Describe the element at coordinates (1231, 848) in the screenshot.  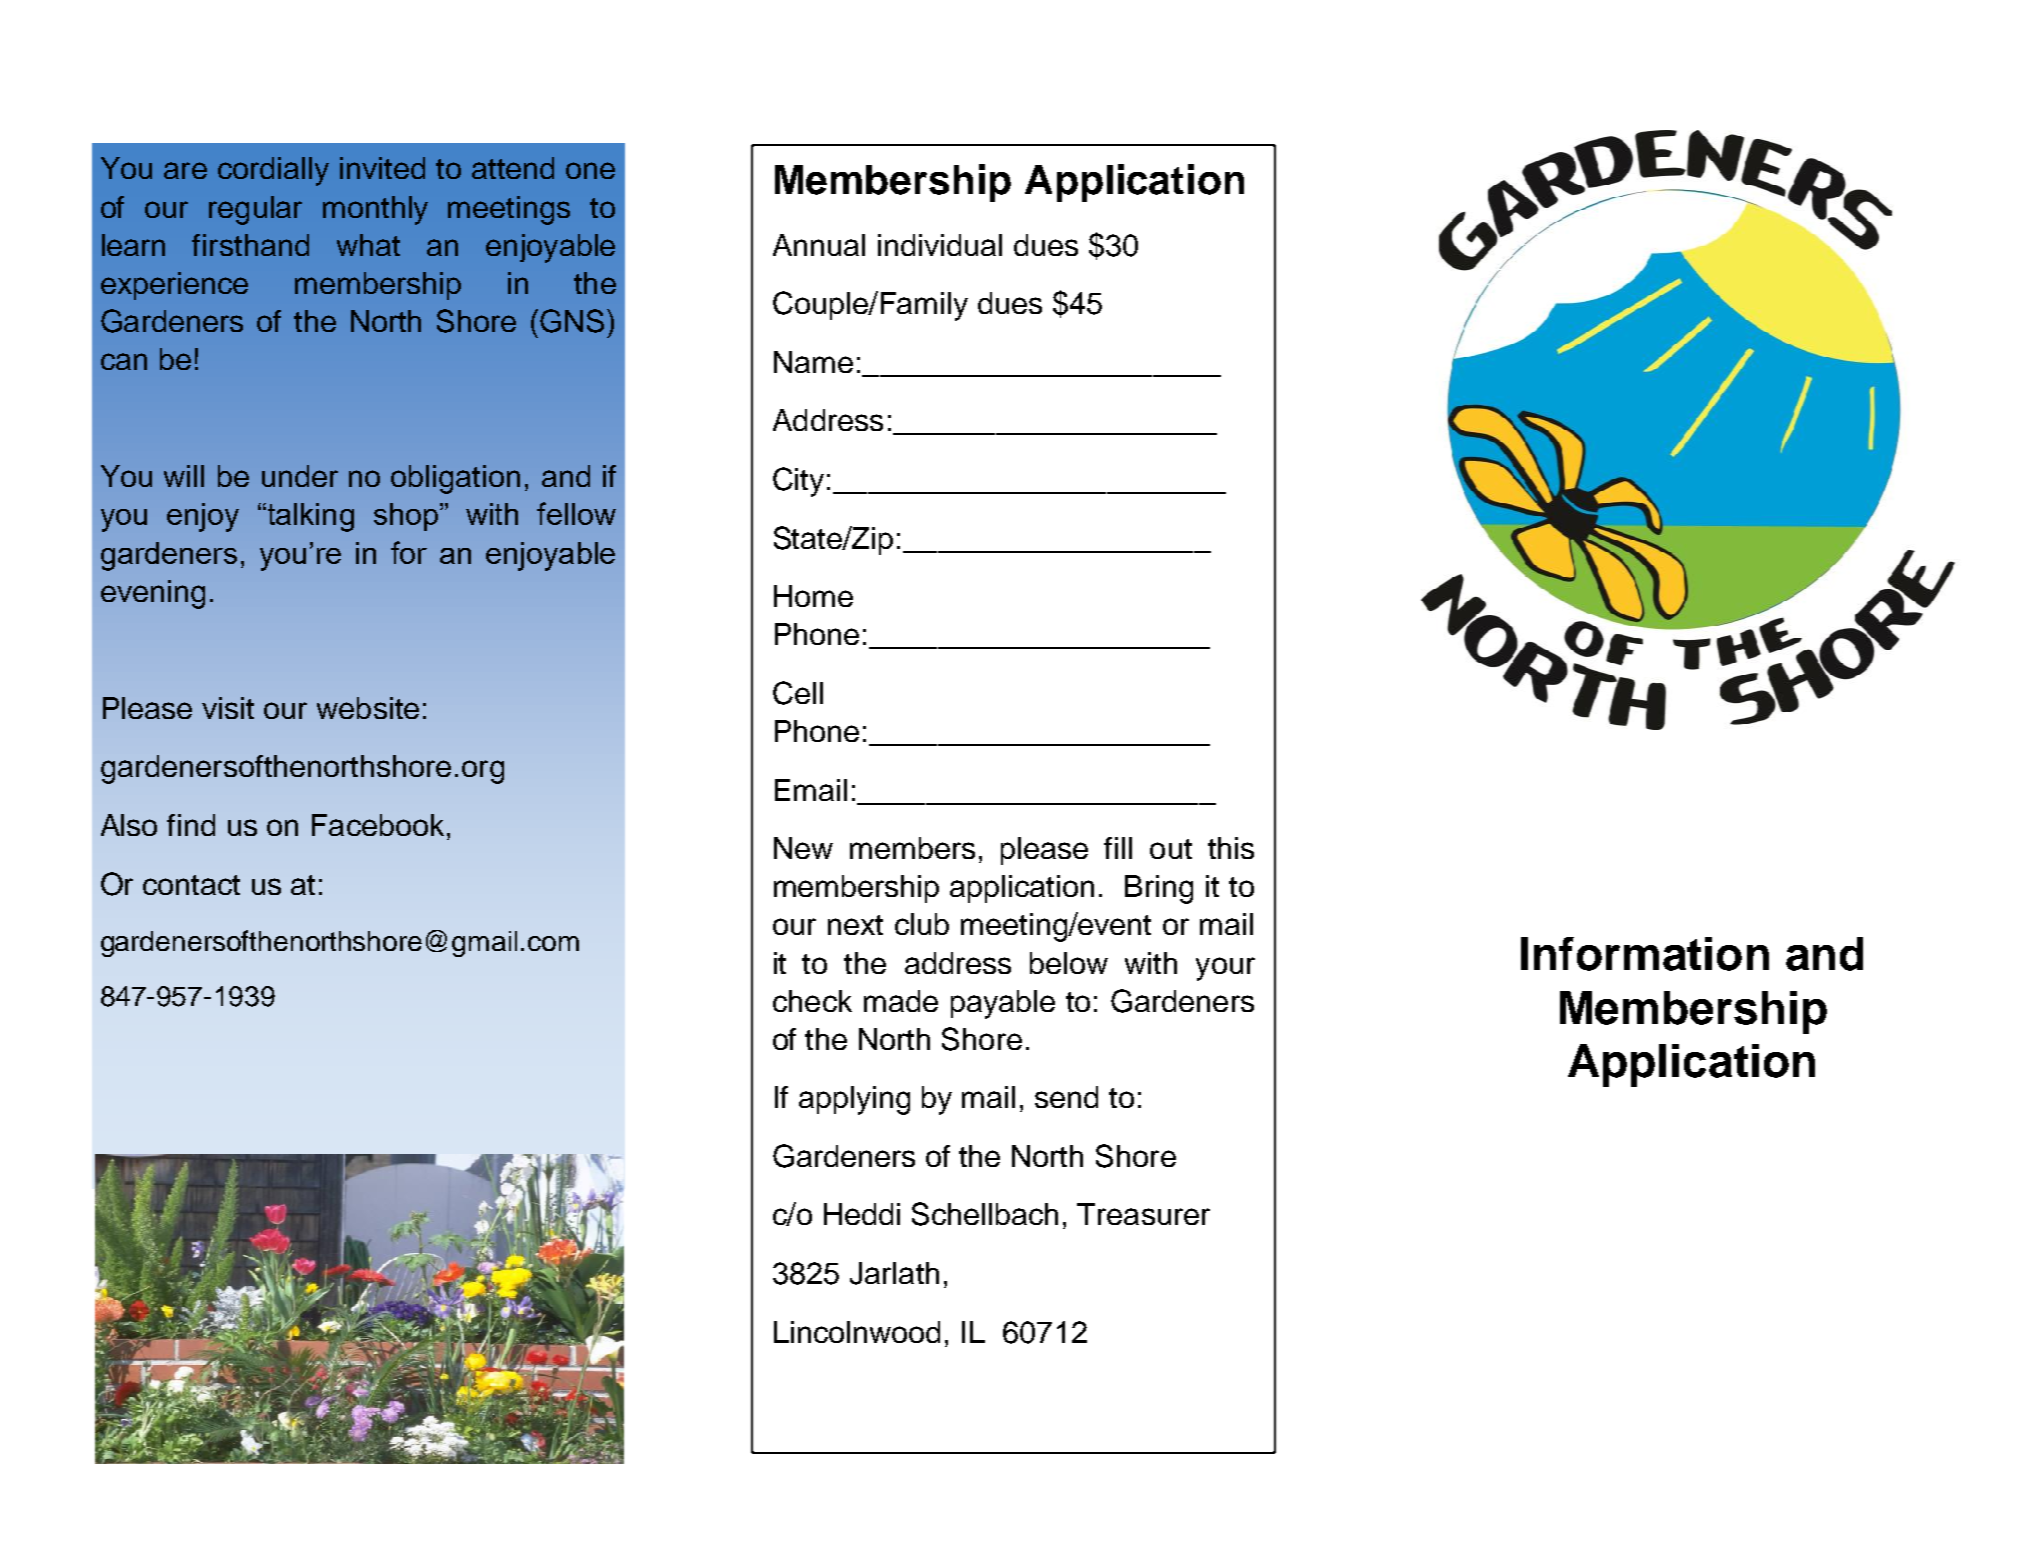
I see `this` at that location.
